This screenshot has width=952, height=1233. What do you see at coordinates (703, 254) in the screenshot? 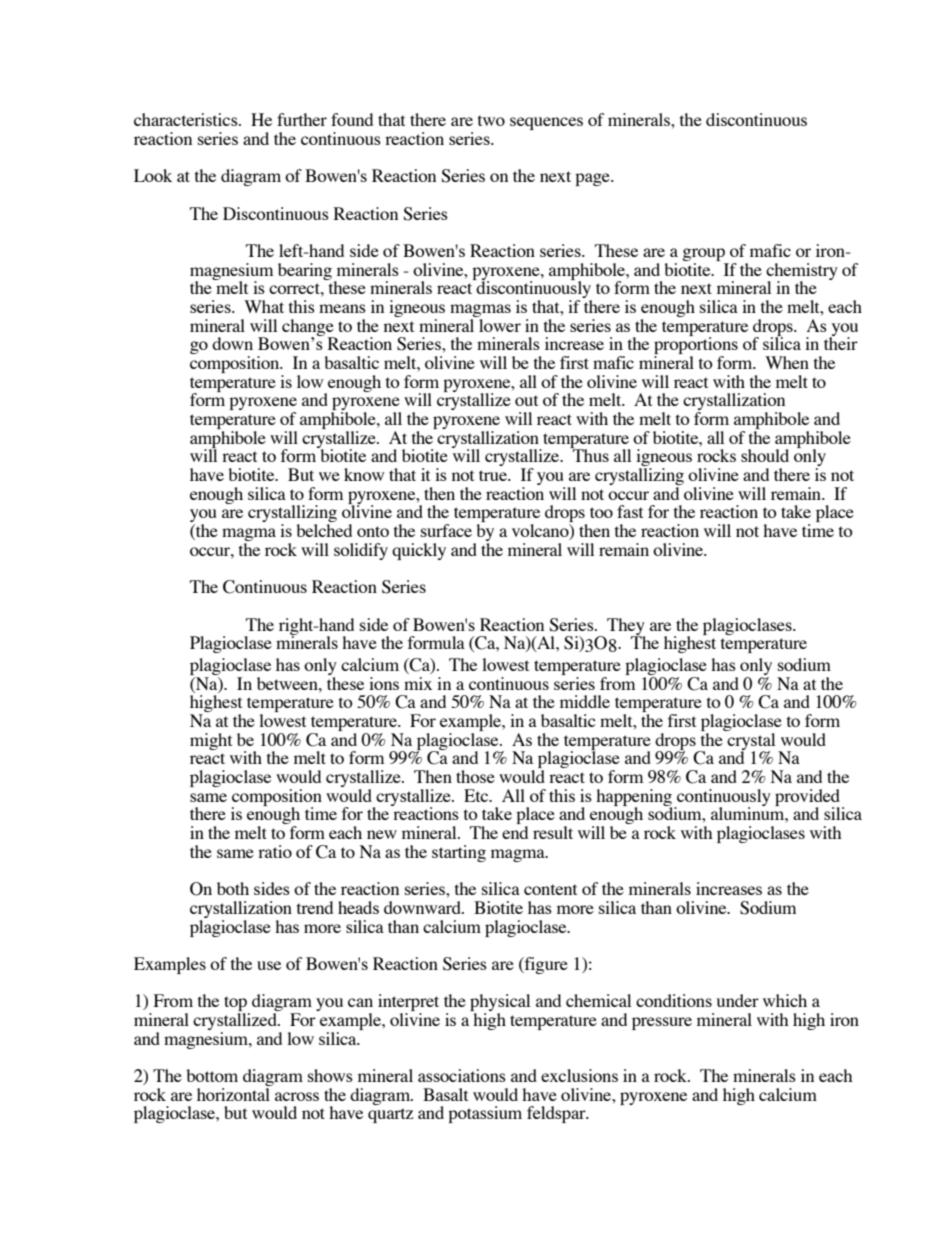
I see `group` at bounding box center [703, 254].
